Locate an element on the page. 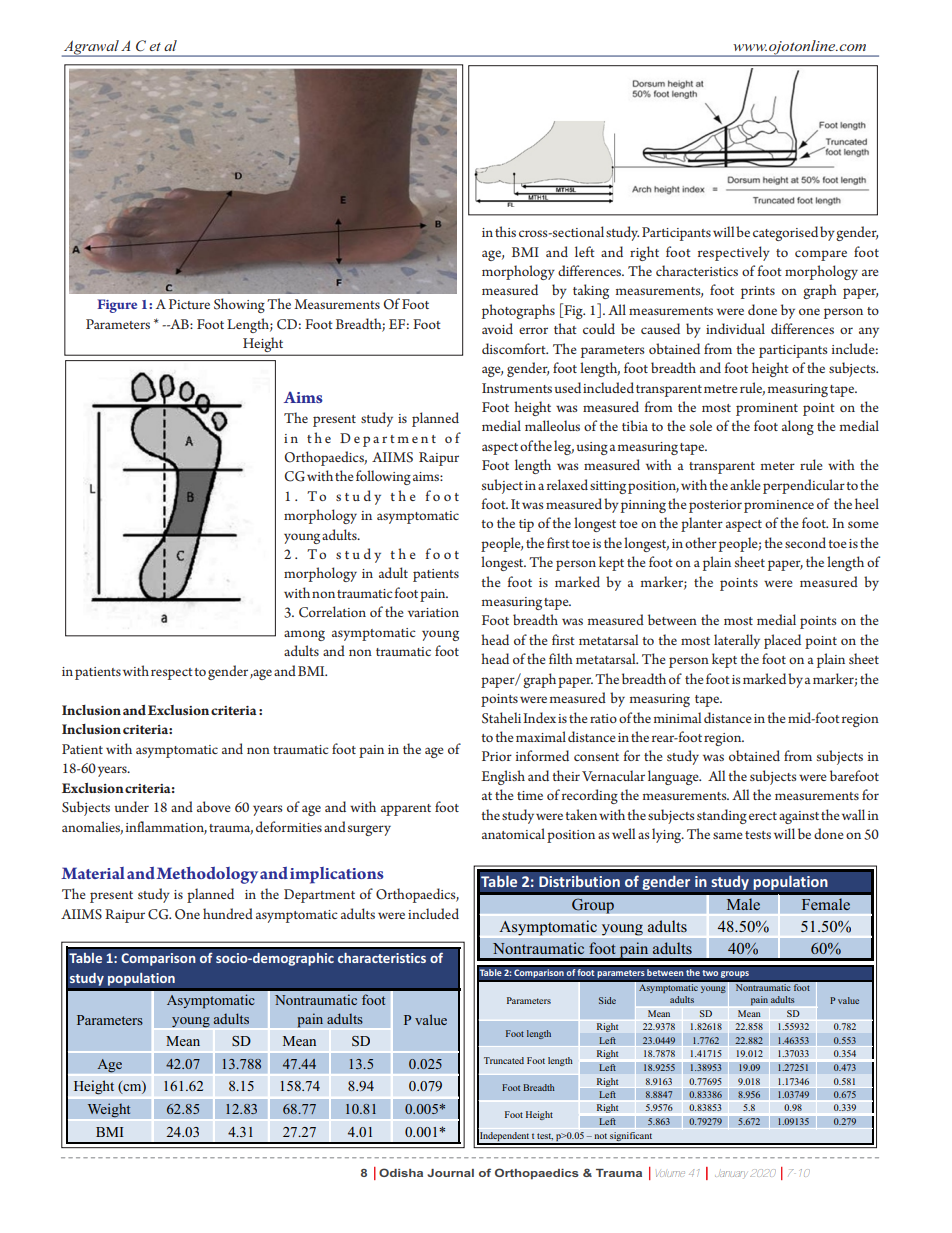 The width and height of the document is (952, 1233). this is located at coordinates (505, 231).
